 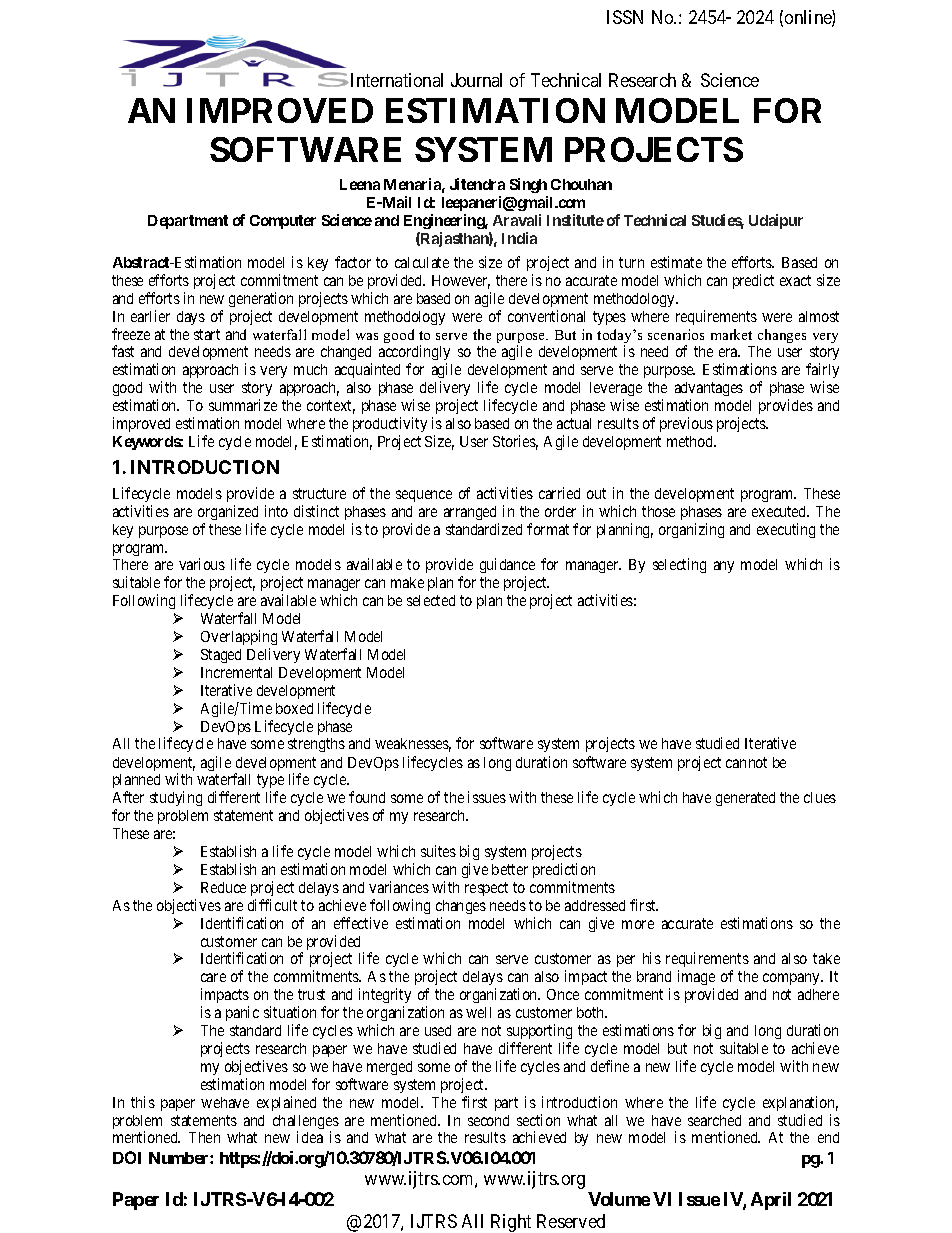 What do you see at coordinates (476, 80) in the page?
I see `Journal` at bounding box center [476, 80].
